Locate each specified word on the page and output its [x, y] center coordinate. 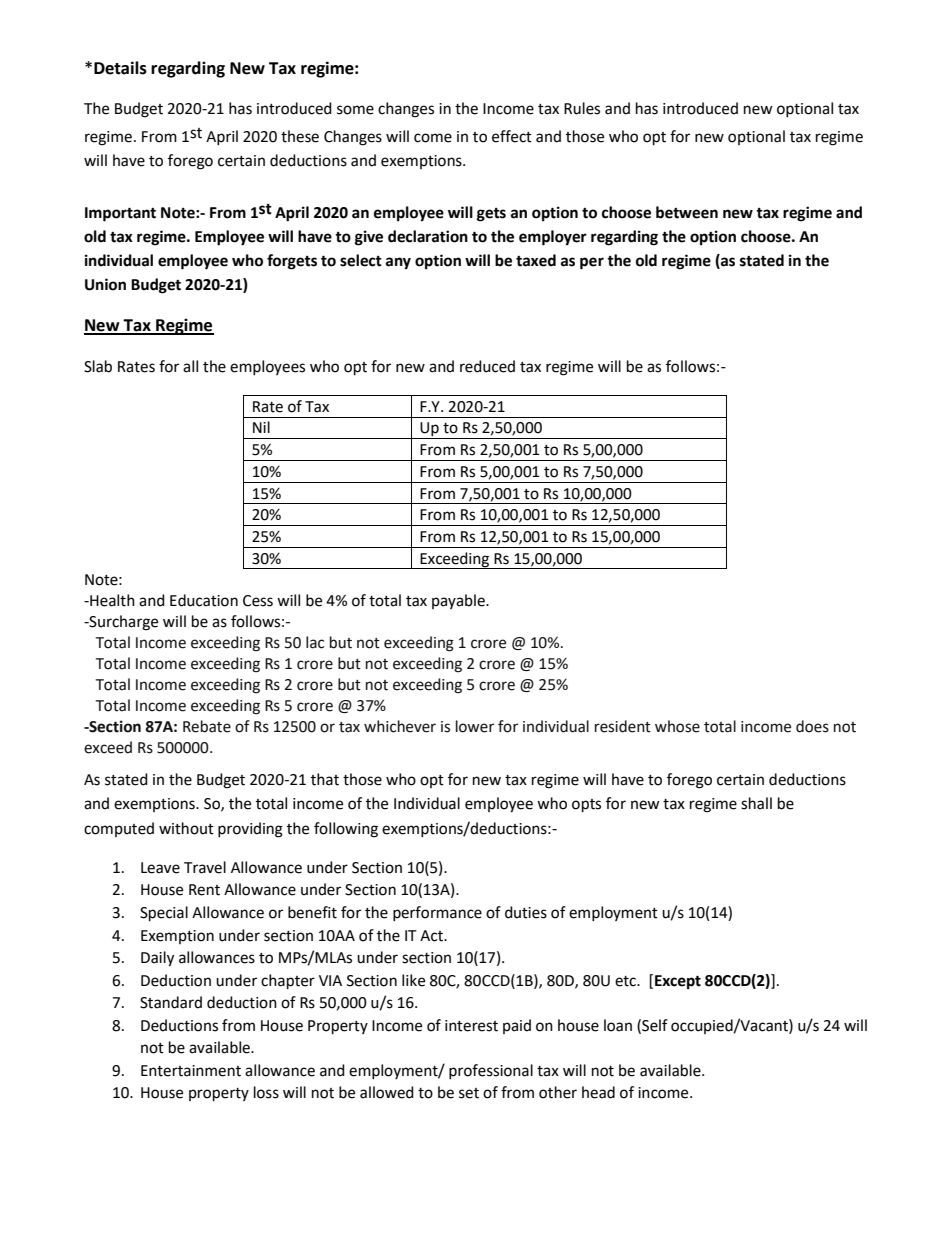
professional [491, 1071]
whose [677, 726]
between [687, 212]
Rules [582, 108]
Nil [261, 427]
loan [618, 1025]
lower [475, 726]
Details [120, 68]
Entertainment [191, 1071]
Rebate [207, 726]
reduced [487, 366]
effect [512, 136]
